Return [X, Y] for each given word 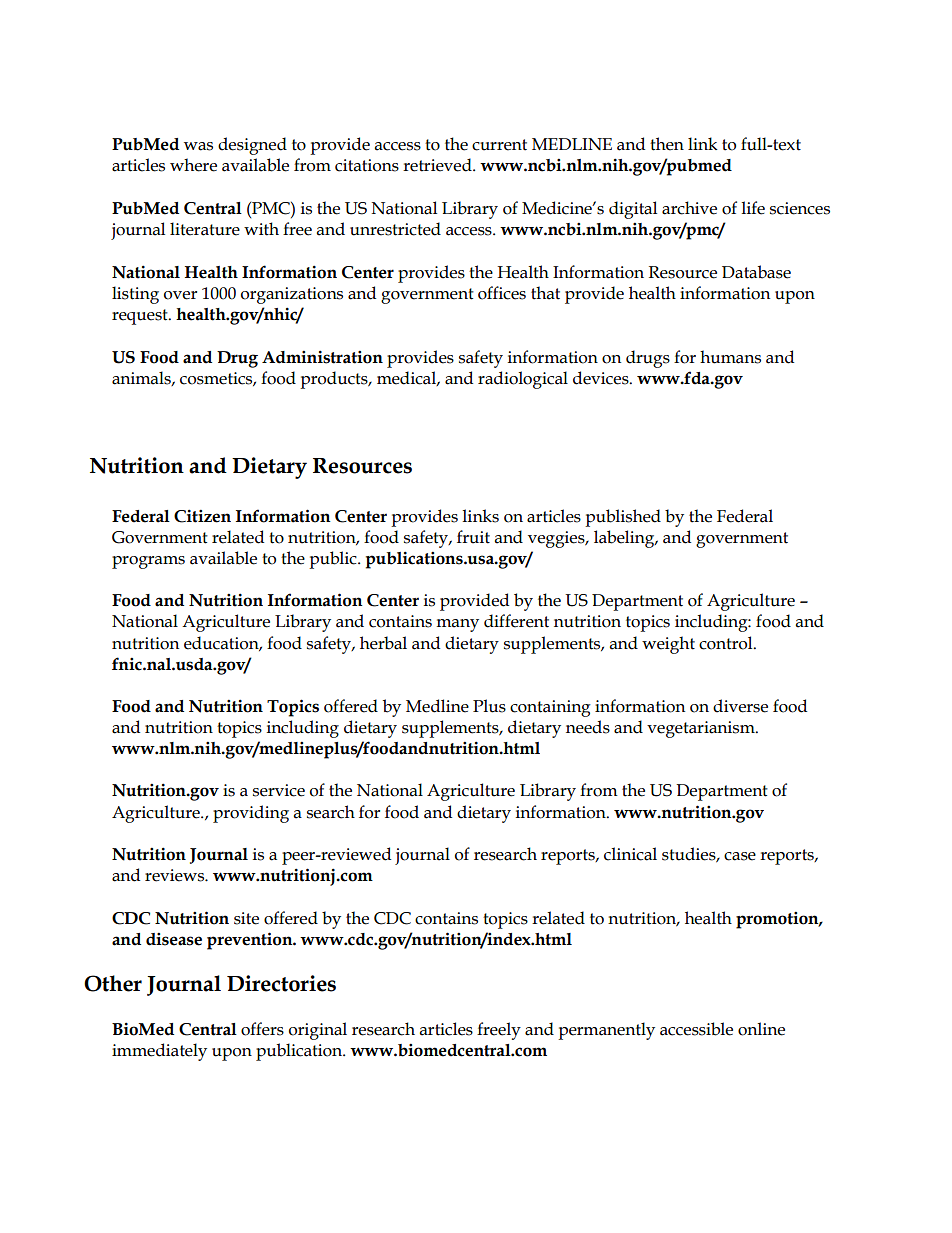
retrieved [438, 165]
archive [689, 208]
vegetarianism [702, 729]
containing [550, 708]
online [761, 1029]
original [318, 1031]
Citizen [202, 516]
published [623, 518]
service [279, 790]
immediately [159, 1052]
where [193, 165]
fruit [473, 537]
